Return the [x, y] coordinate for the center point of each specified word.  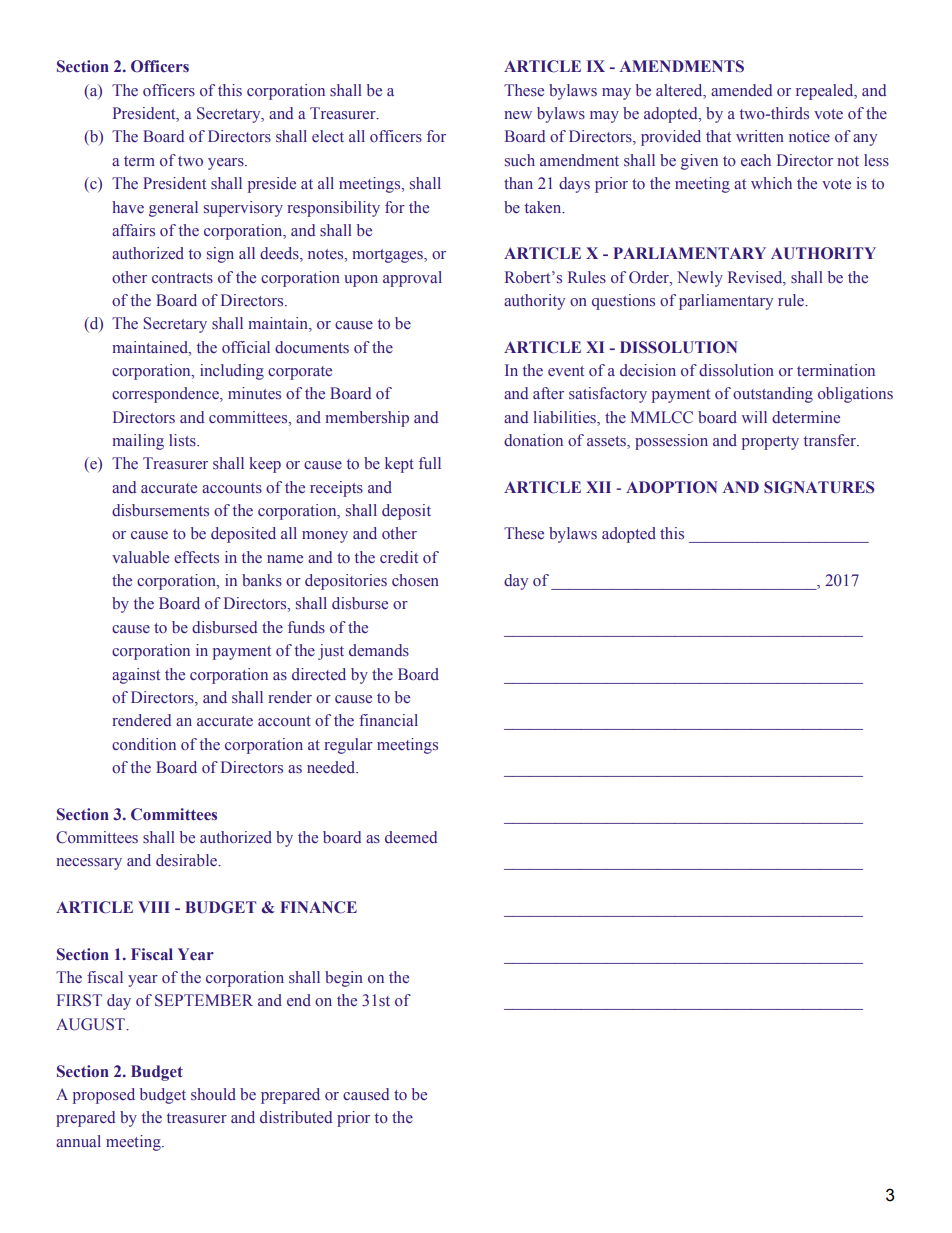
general [173, 209]
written [760, 136]
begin [344, 979]
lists [183, 440]
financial [388, 720]
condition [144, 744]
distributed [296, 1117]
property [770, 443]
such [520, 160]
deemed [411, 837]
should [213, 1094]
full [430, 463]
